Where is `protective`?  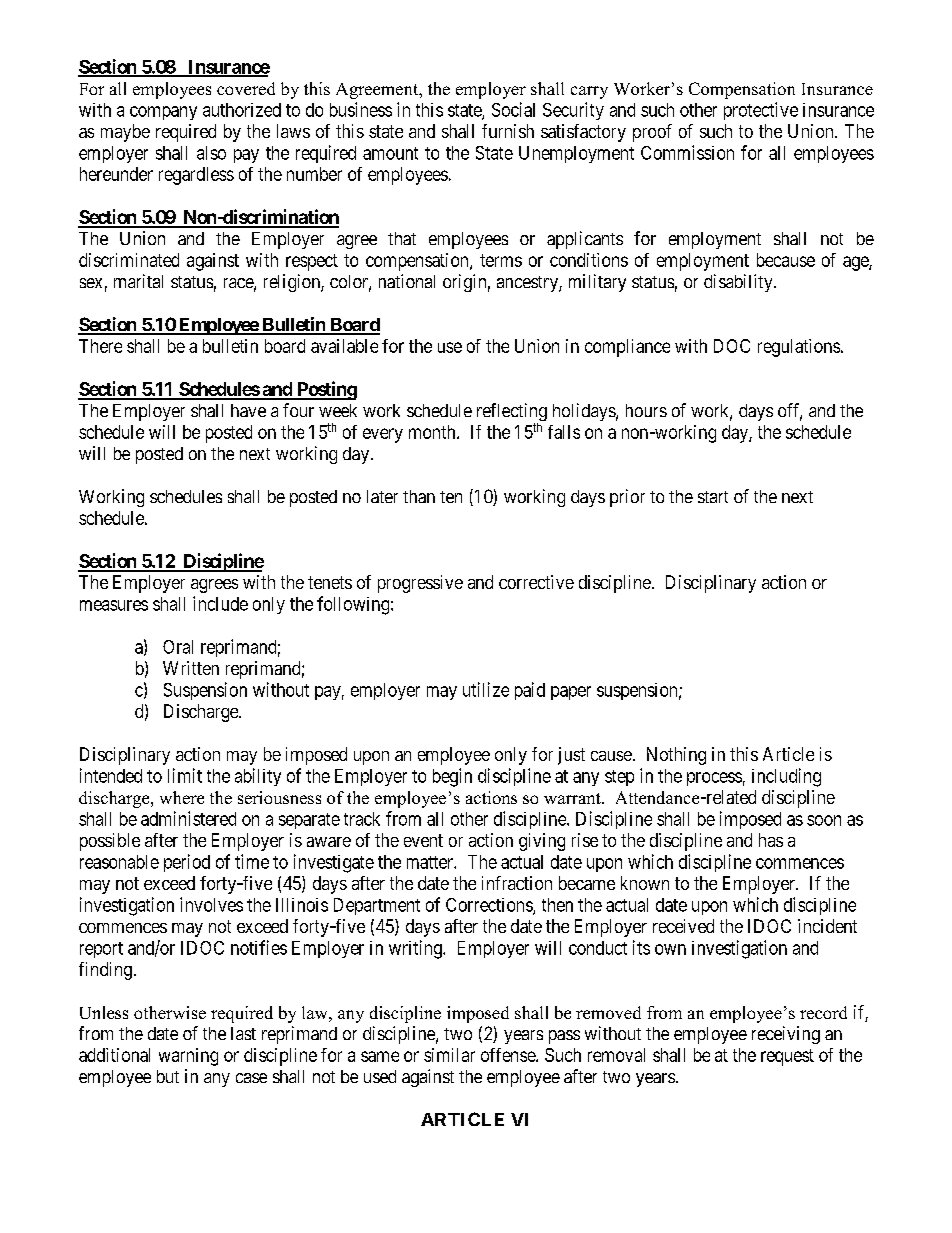
protective is located at coordinates (761, 111).
